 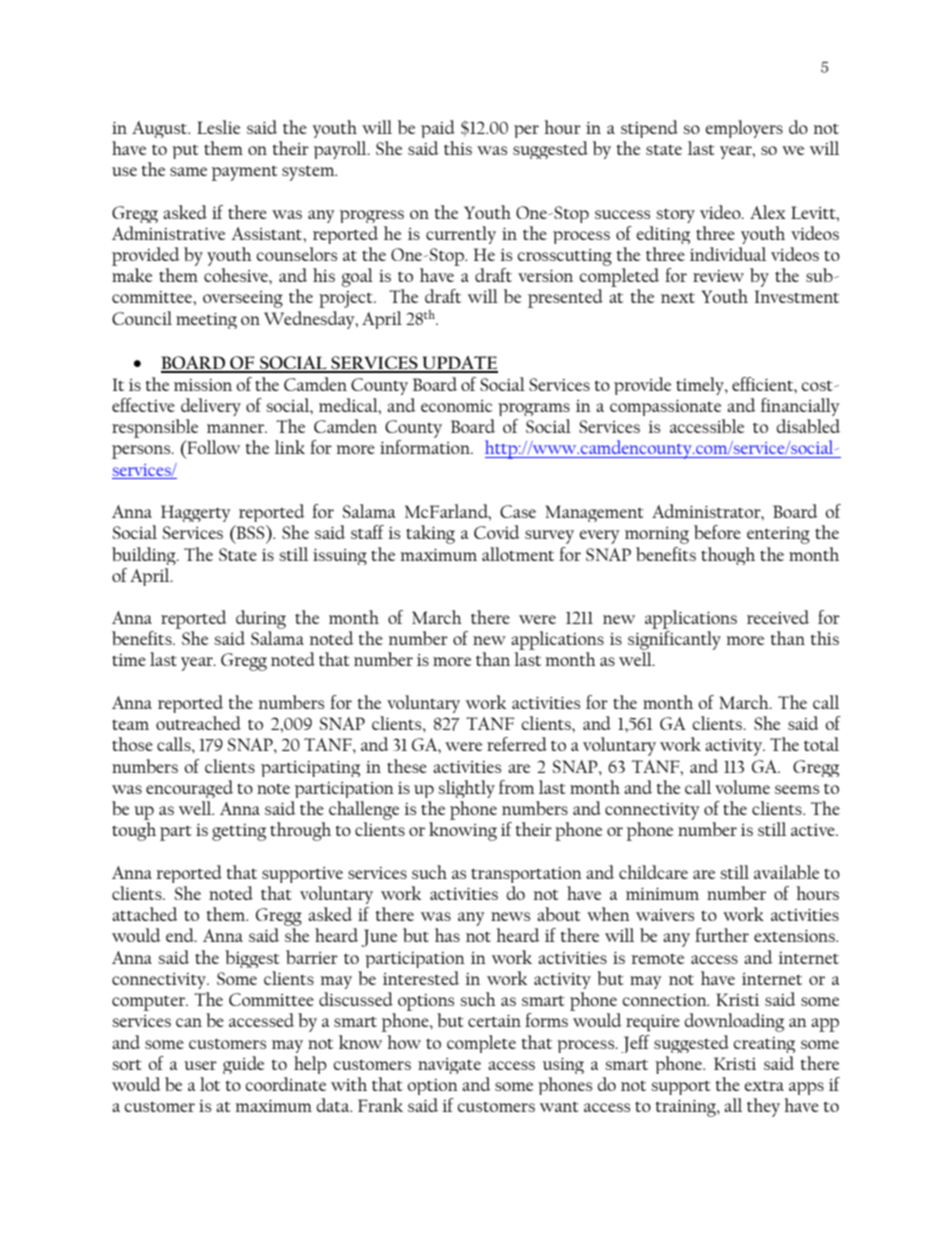 What do you see at coordinates (212, 447) in the screenshot?
I see `Follow` at bounding box center [212, 447].
